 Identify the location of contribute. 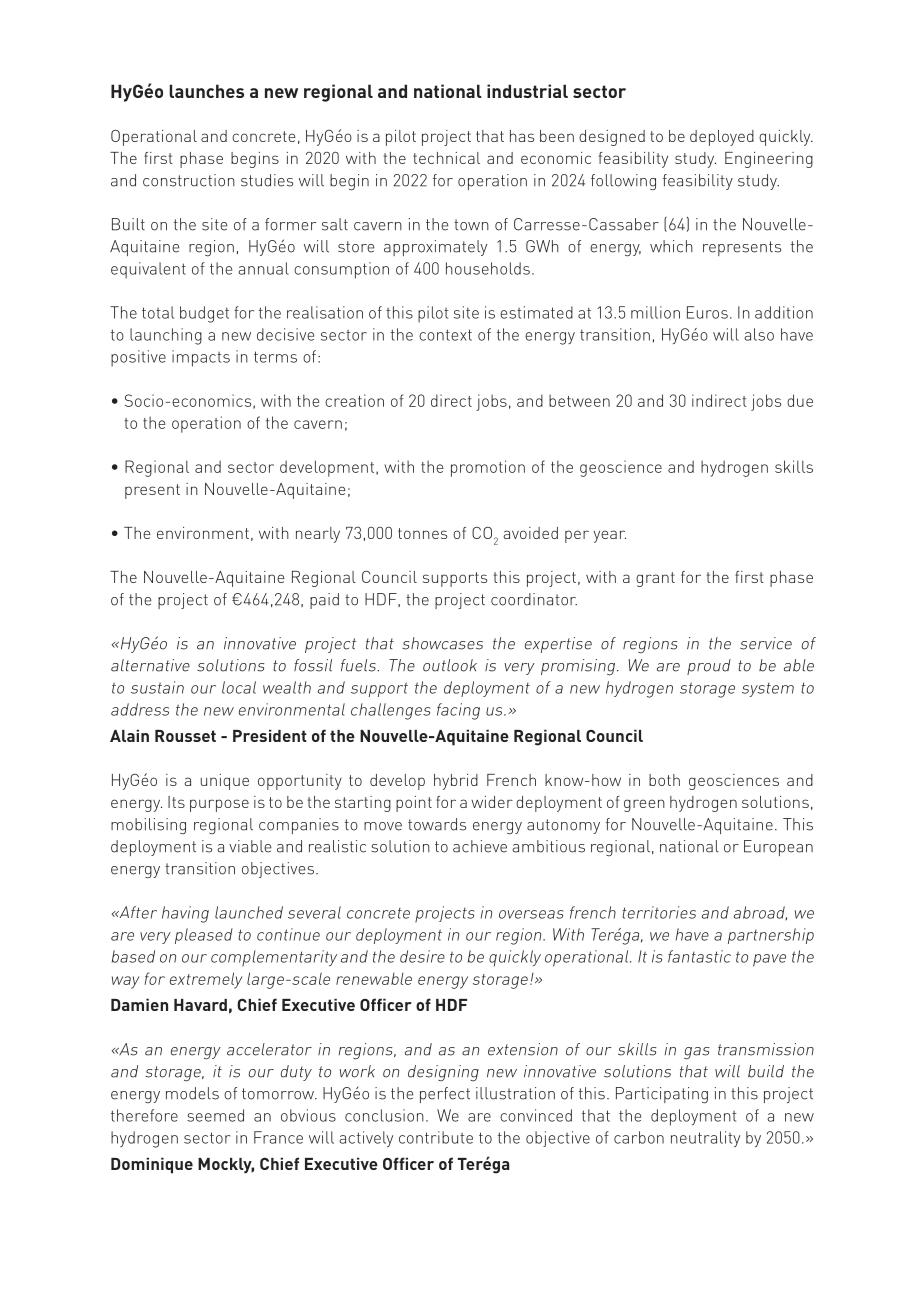
(436, 1137).
